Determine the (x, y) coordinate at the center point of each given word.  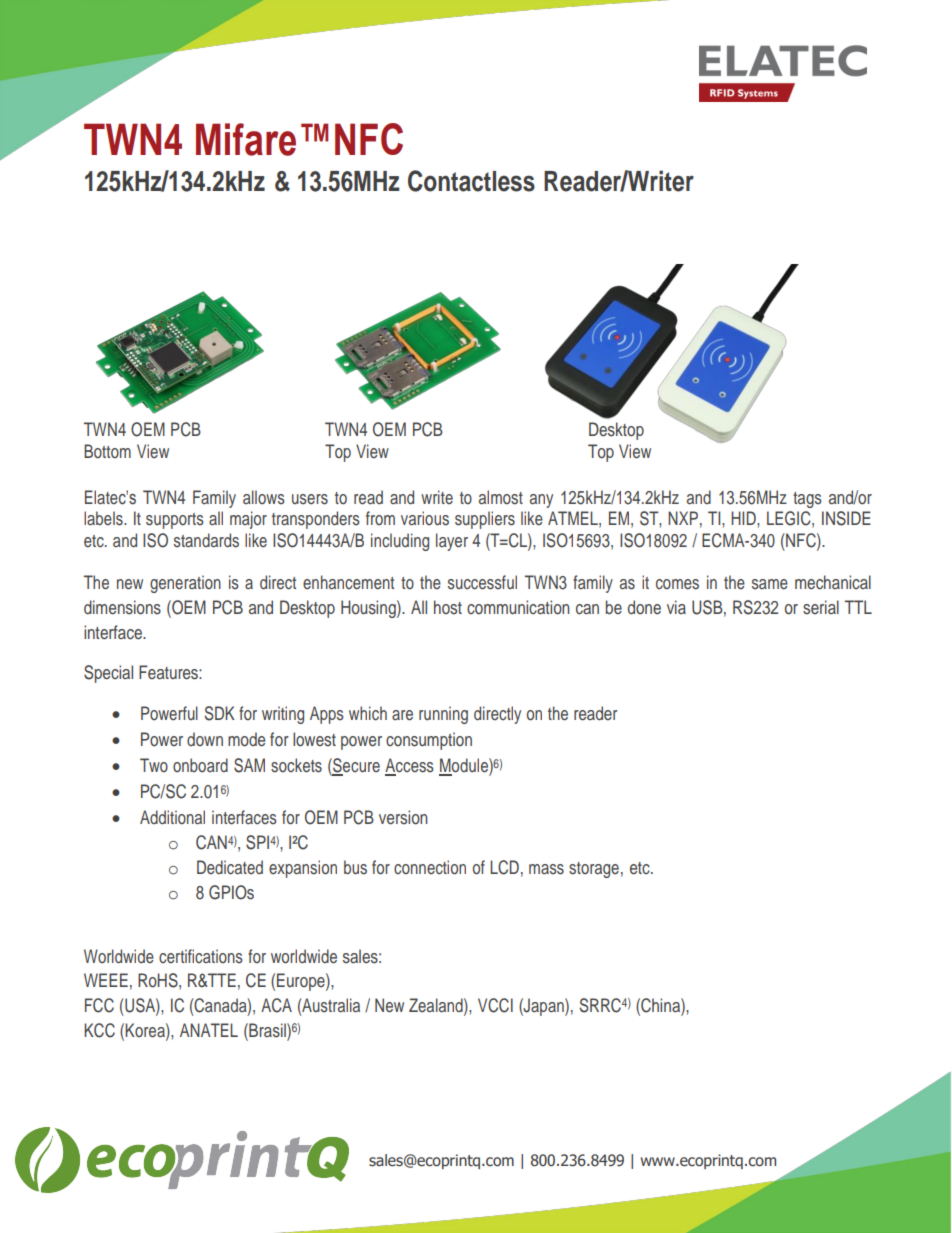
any (541, 501)
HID (744, 518)
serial (821, 607)
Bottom (107, 451)
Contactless (471, 181)
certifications (201, 956)
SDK (220, 713)
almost (501, 497)
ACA (276, 1005)
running (443, 715)
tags (807, 500)
